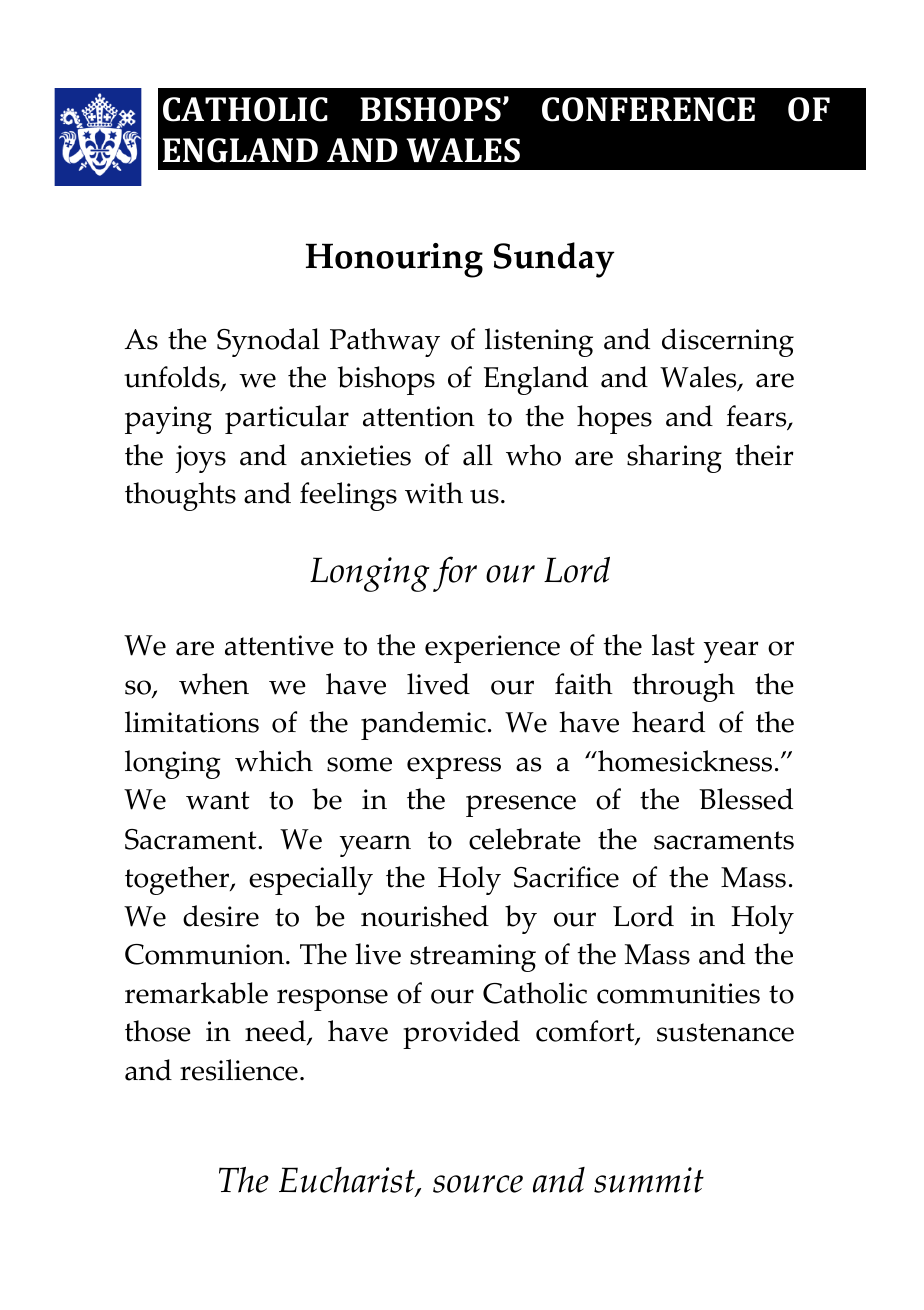  I want to click on which, so click(274, 761).
